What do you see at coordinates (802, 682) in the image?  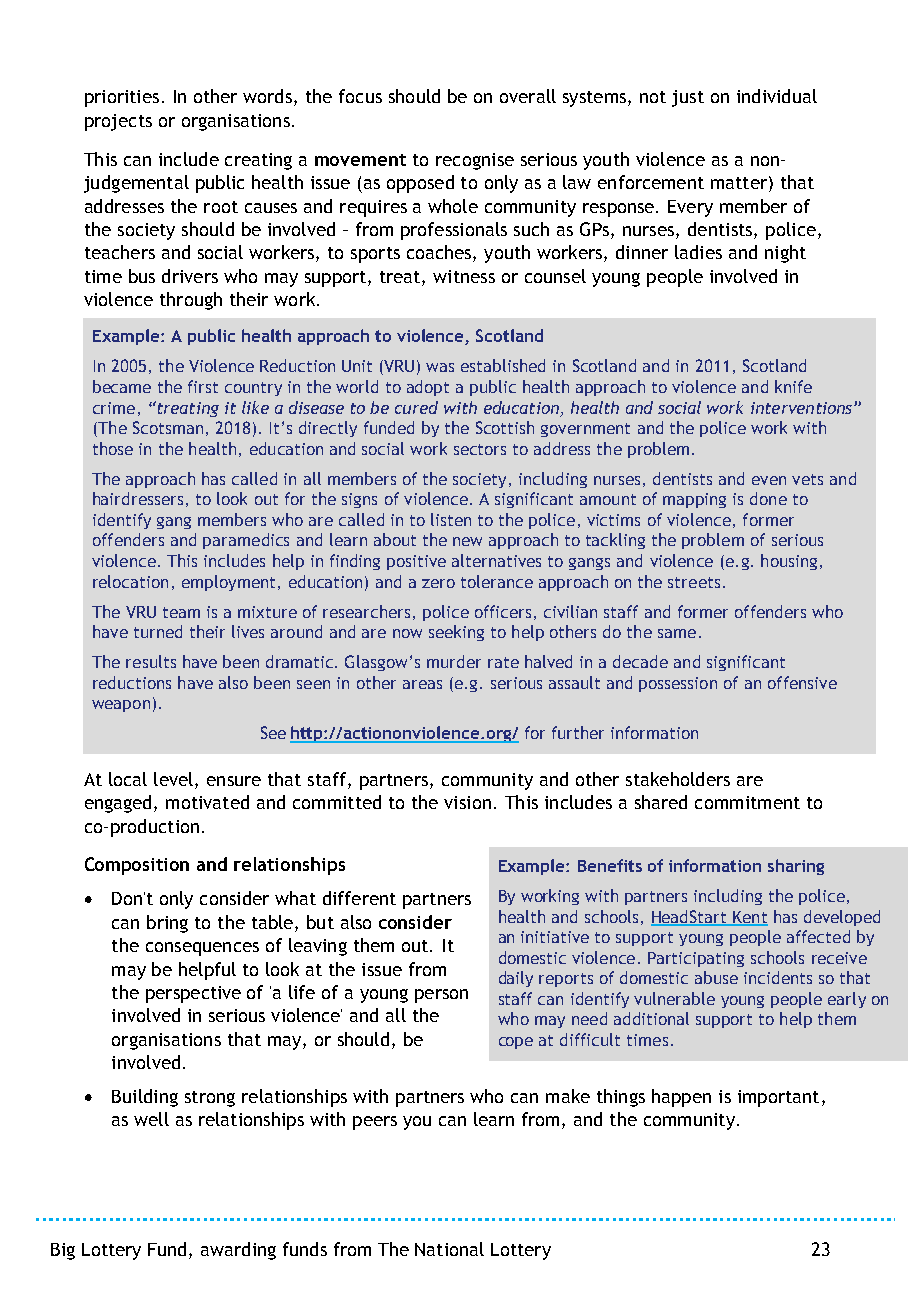 I see `offensive` at bounding box center [802, 682].
